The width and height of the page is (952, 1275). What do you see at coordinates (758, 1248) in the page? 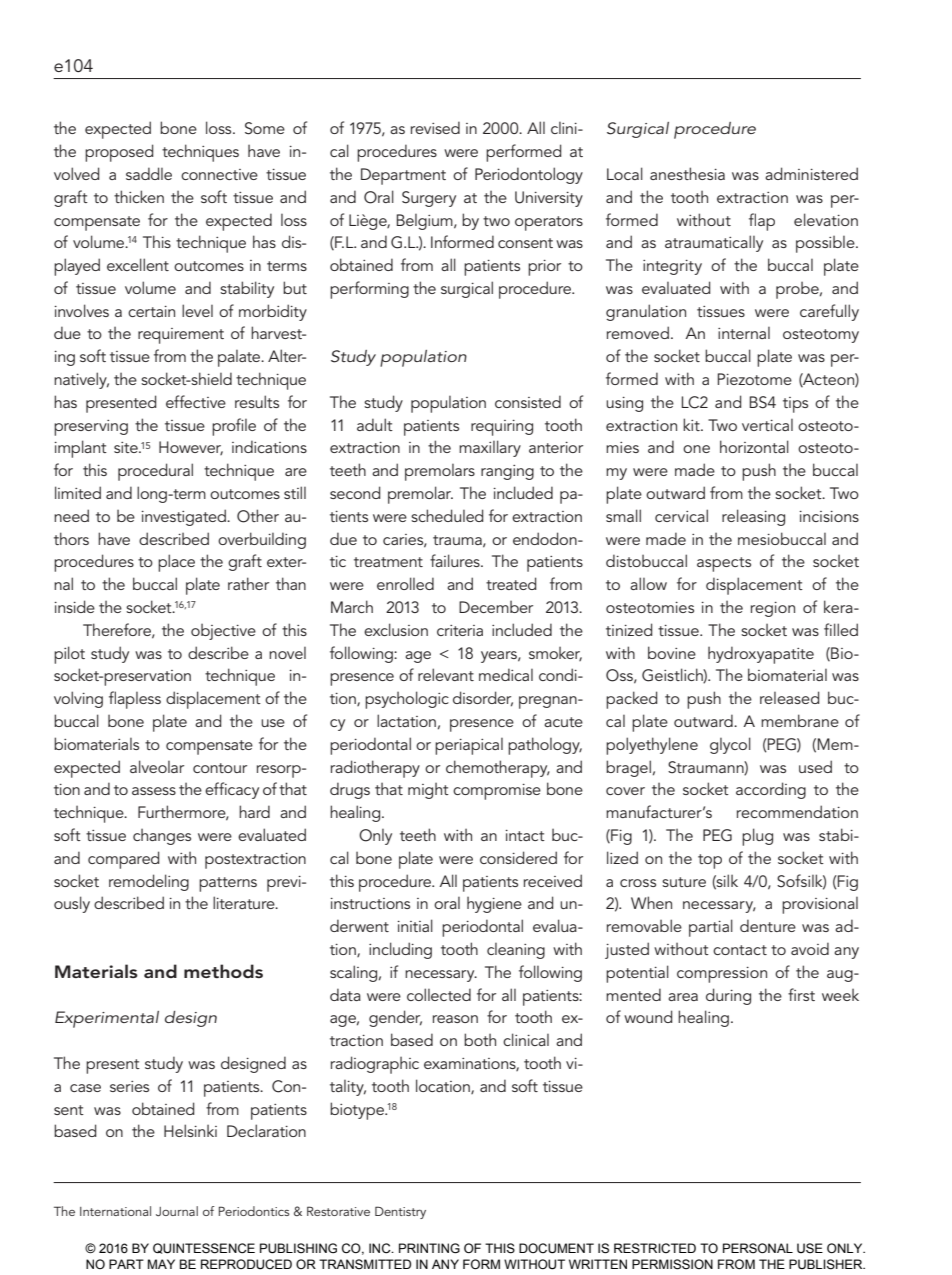
I see `PERSONAL` at bounding box center [758, 1248].
